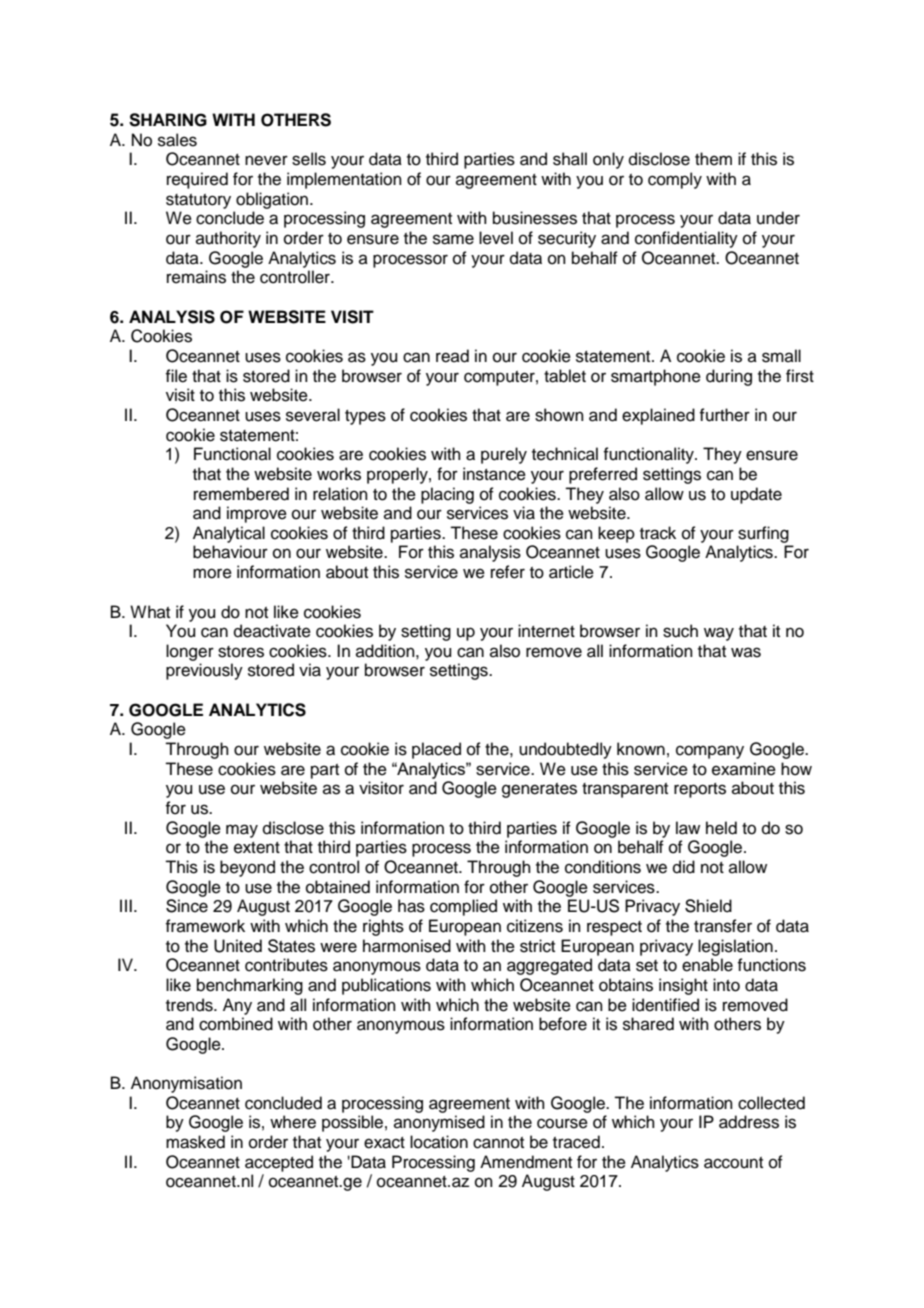 The height and width of the image is (1308, 924). I want to click on complied, so click(463, 907).
